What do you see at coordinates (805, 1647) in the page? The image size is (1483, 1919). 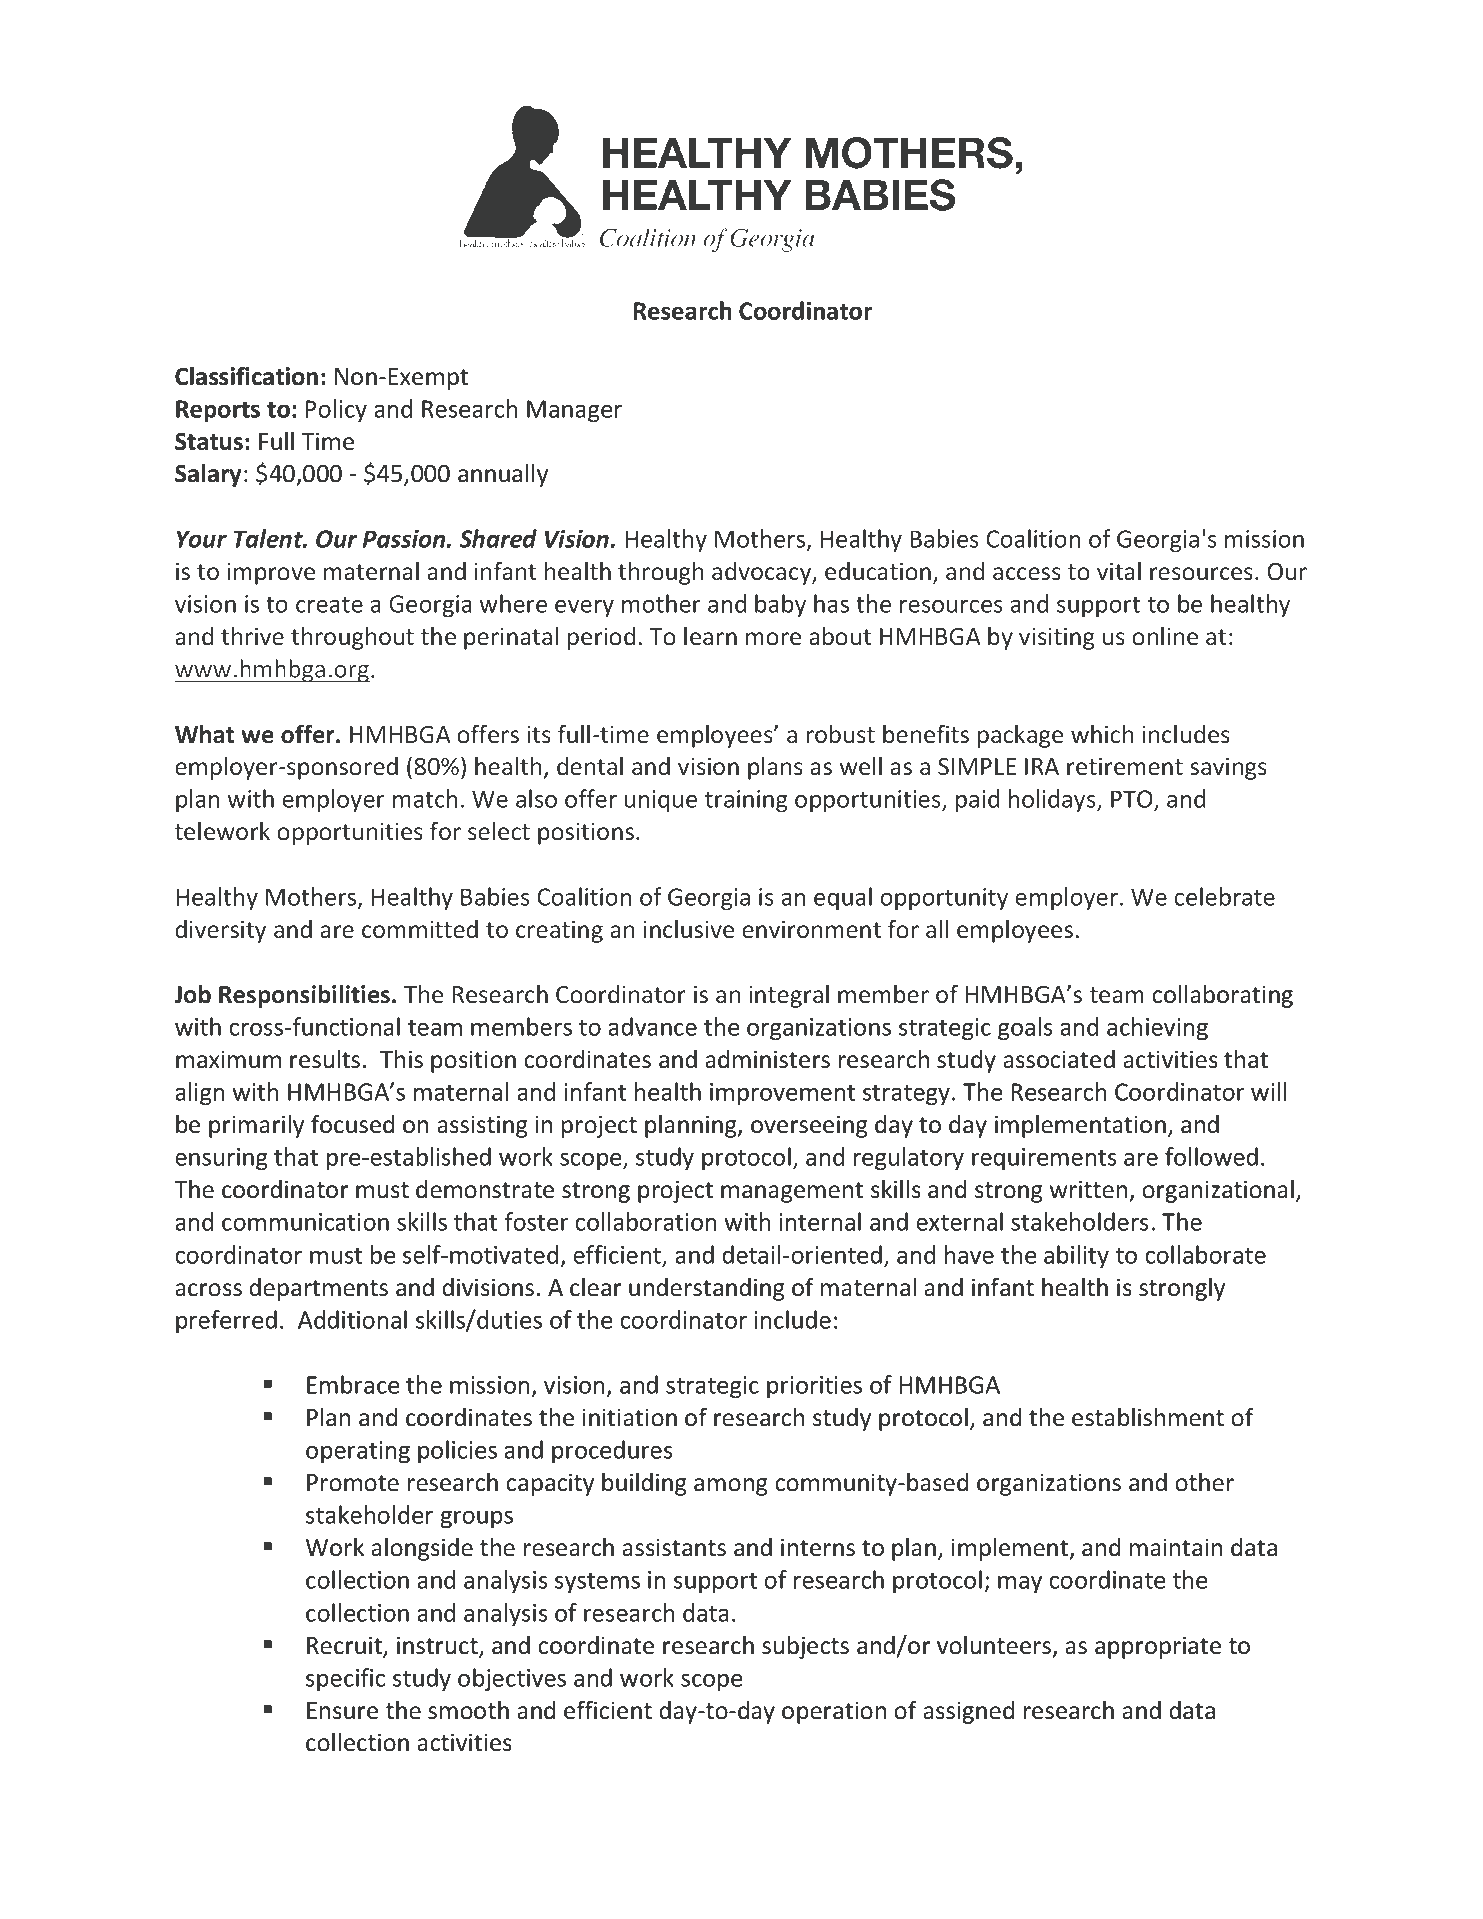 I see `subjects` at bounding box center [805, 1647].
